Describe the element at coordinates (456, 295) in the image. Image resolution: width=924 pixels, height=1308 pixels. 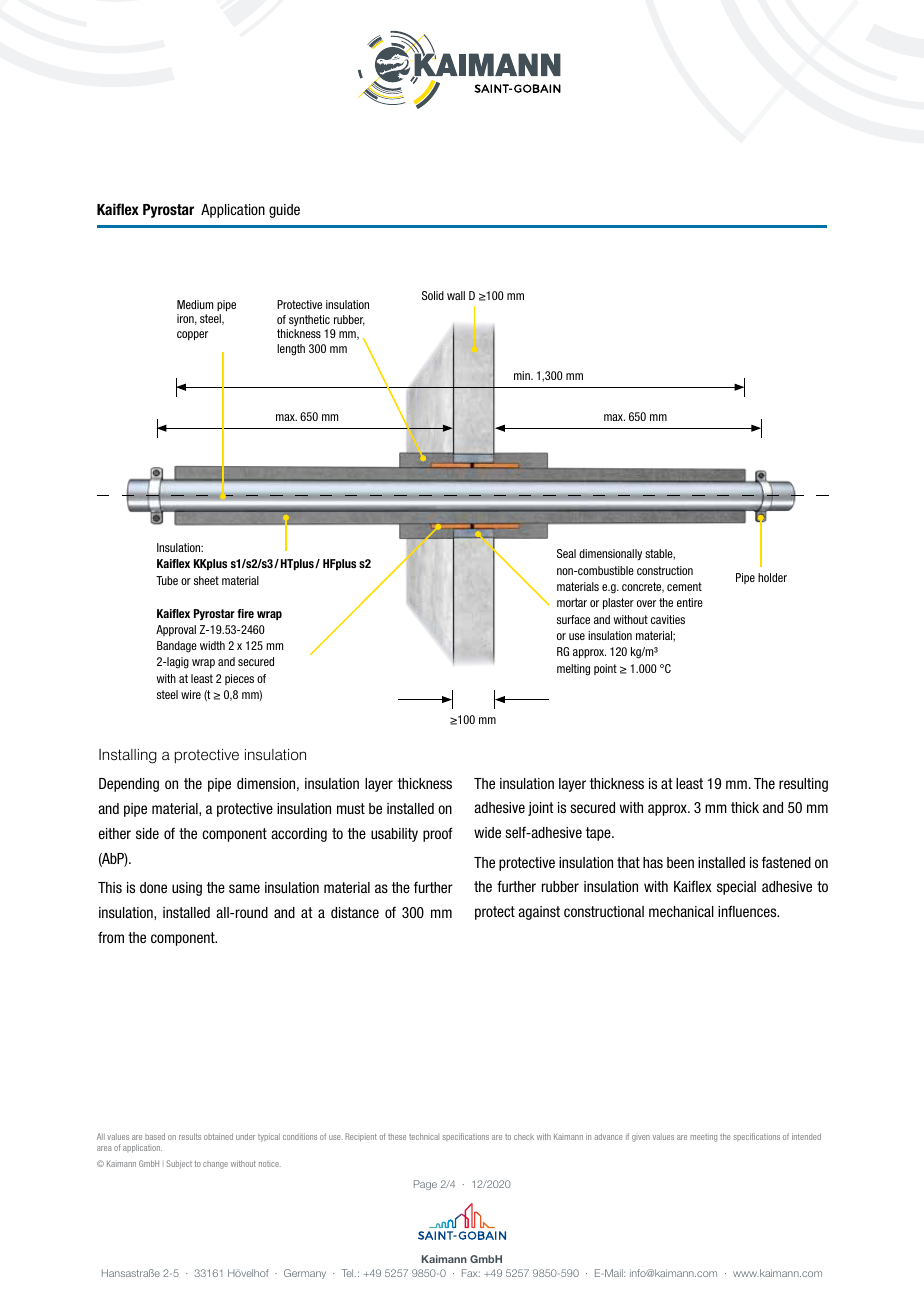
I see `wall` at that location.
